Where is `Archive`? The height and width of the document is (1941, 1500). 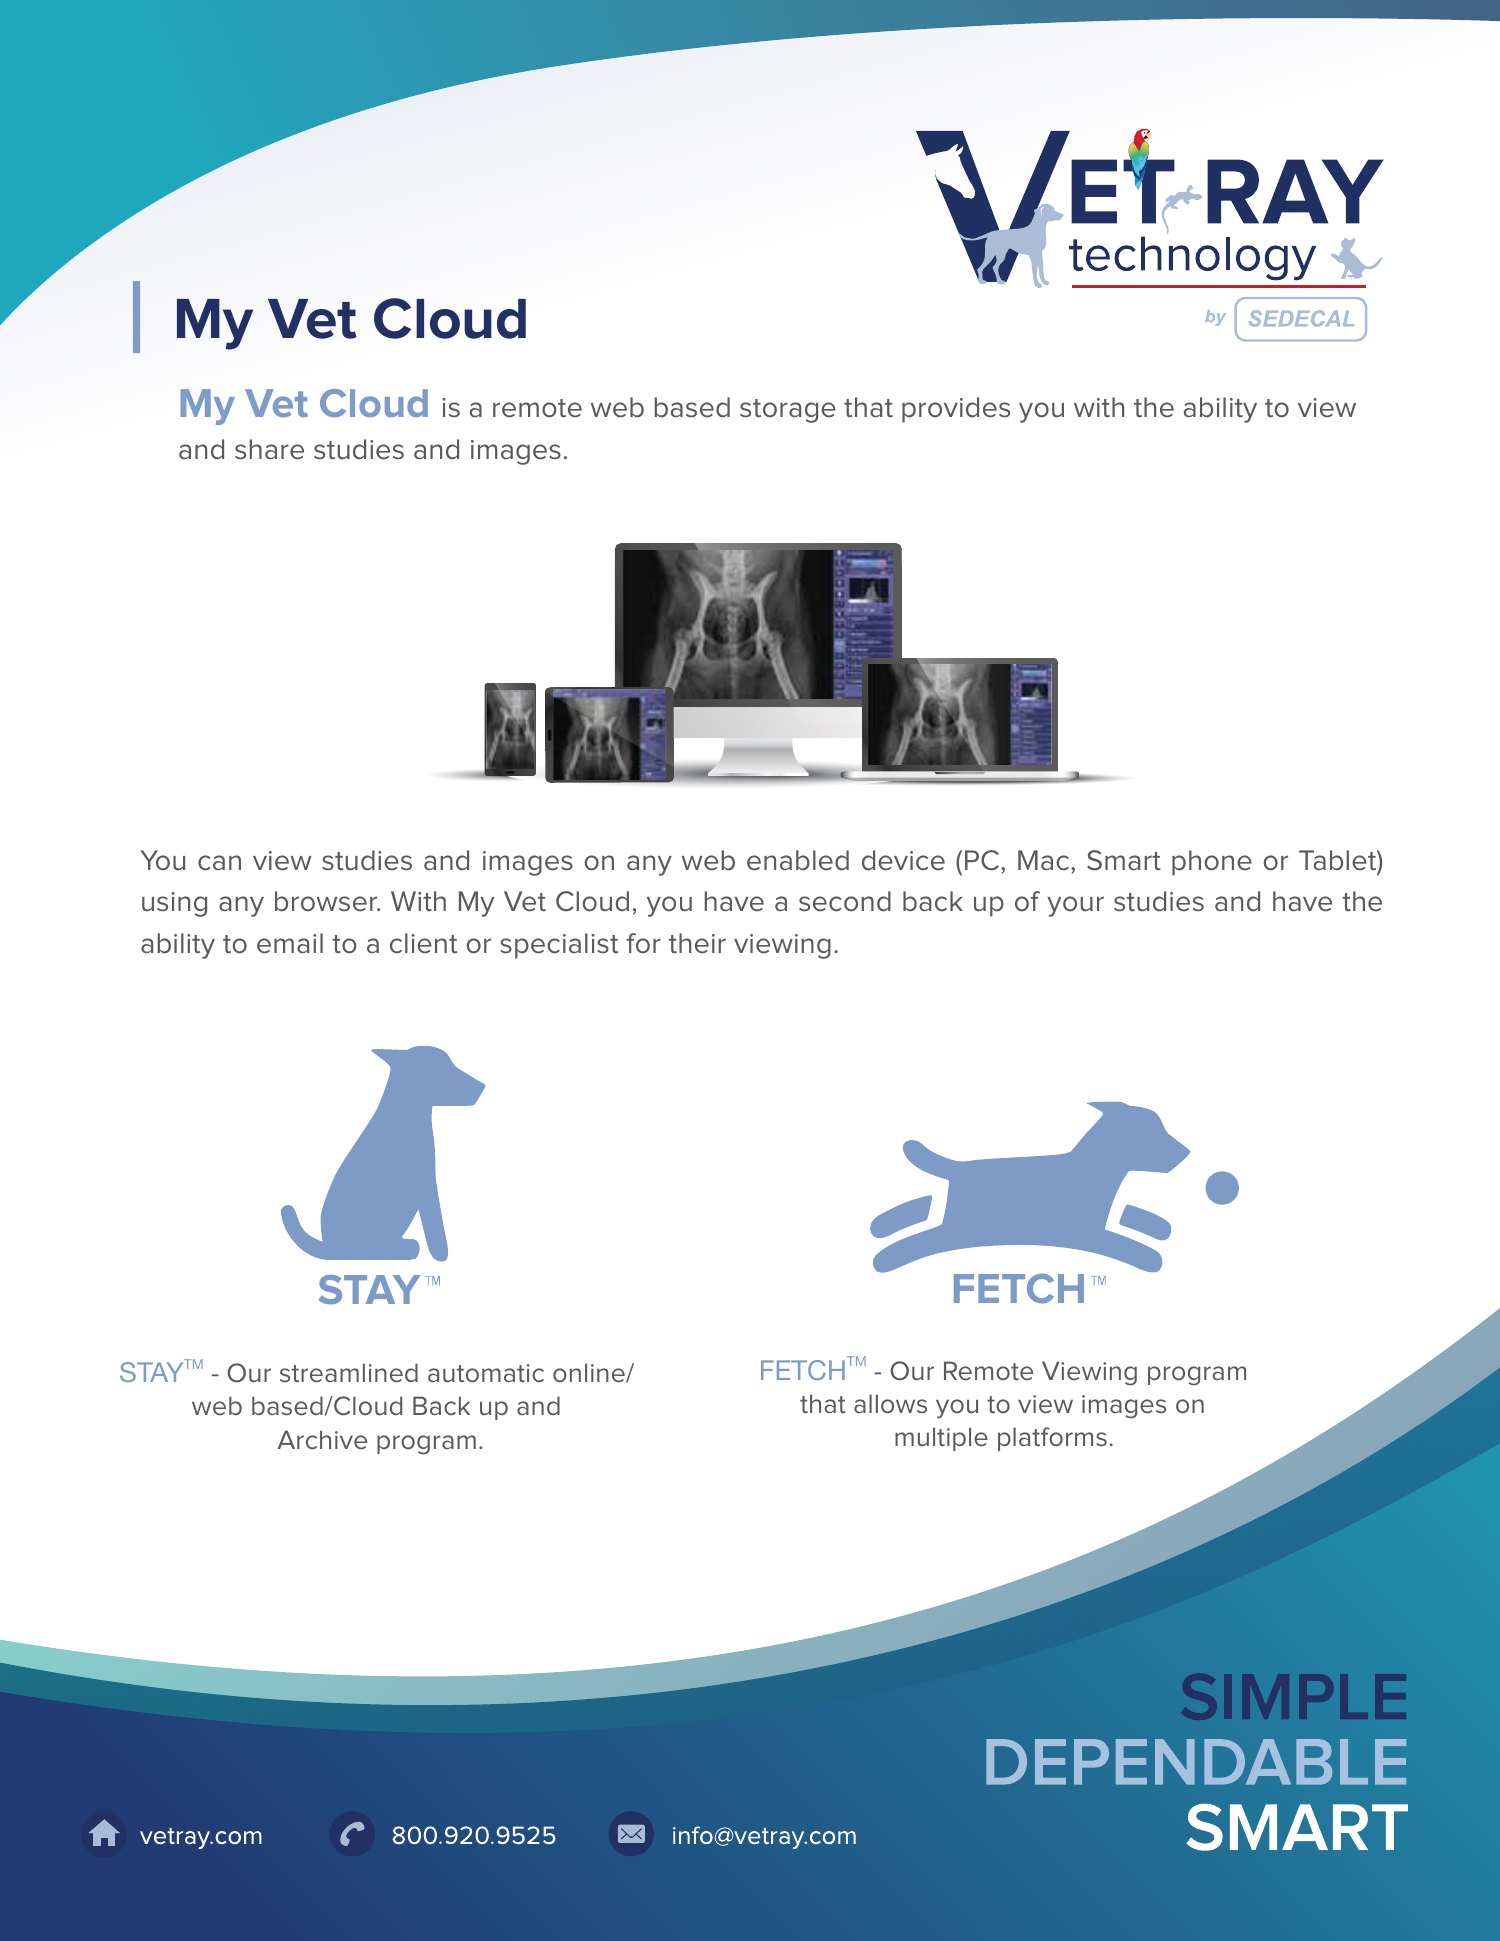 Archive is located at coordinates (322, 1440).
